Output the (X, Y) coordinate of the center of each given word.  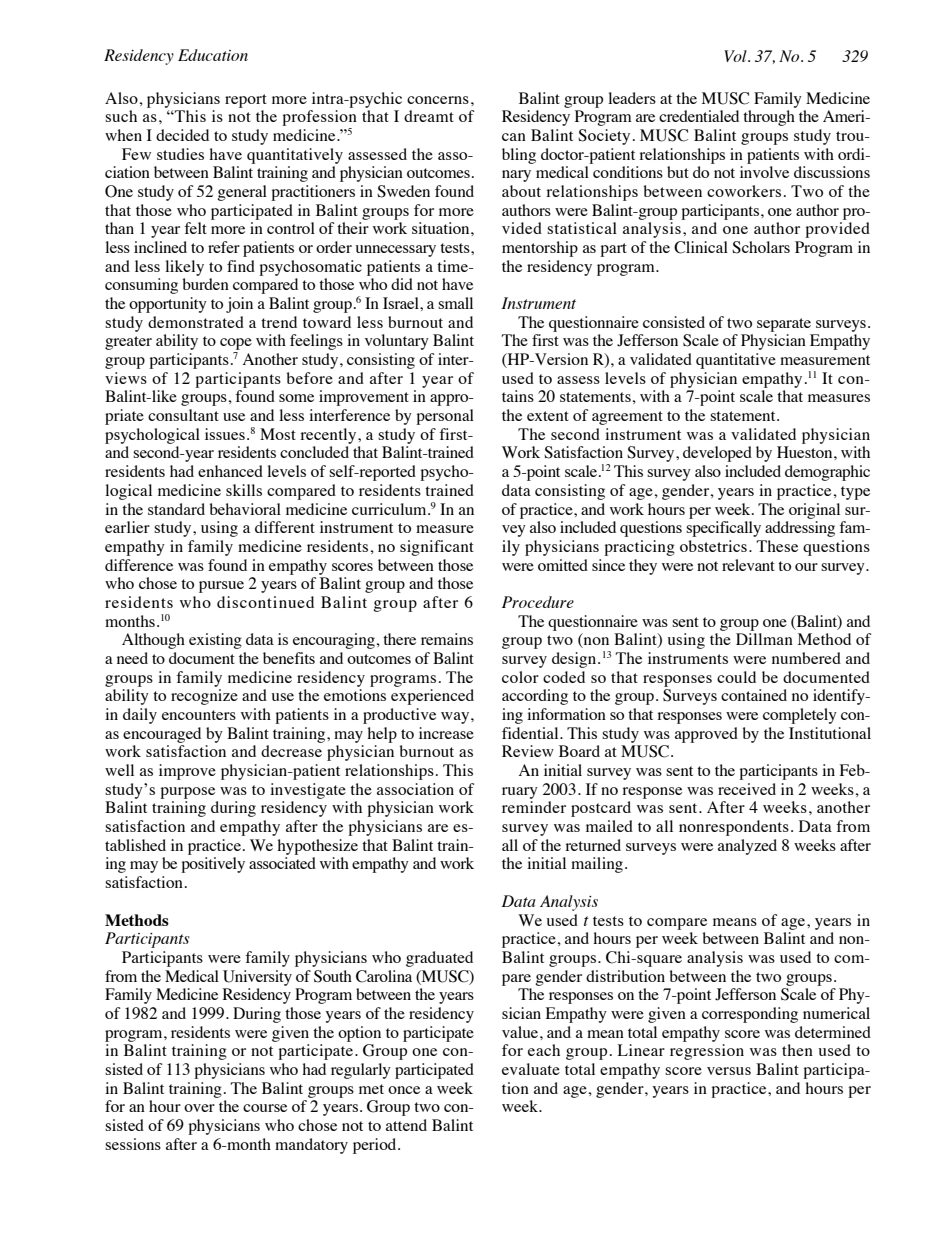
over (199, 1108)
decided (182, 135)
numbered (806, 658)
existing (215, 641)
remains (447, 639)
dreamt (429, 116)
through (769, 118)
